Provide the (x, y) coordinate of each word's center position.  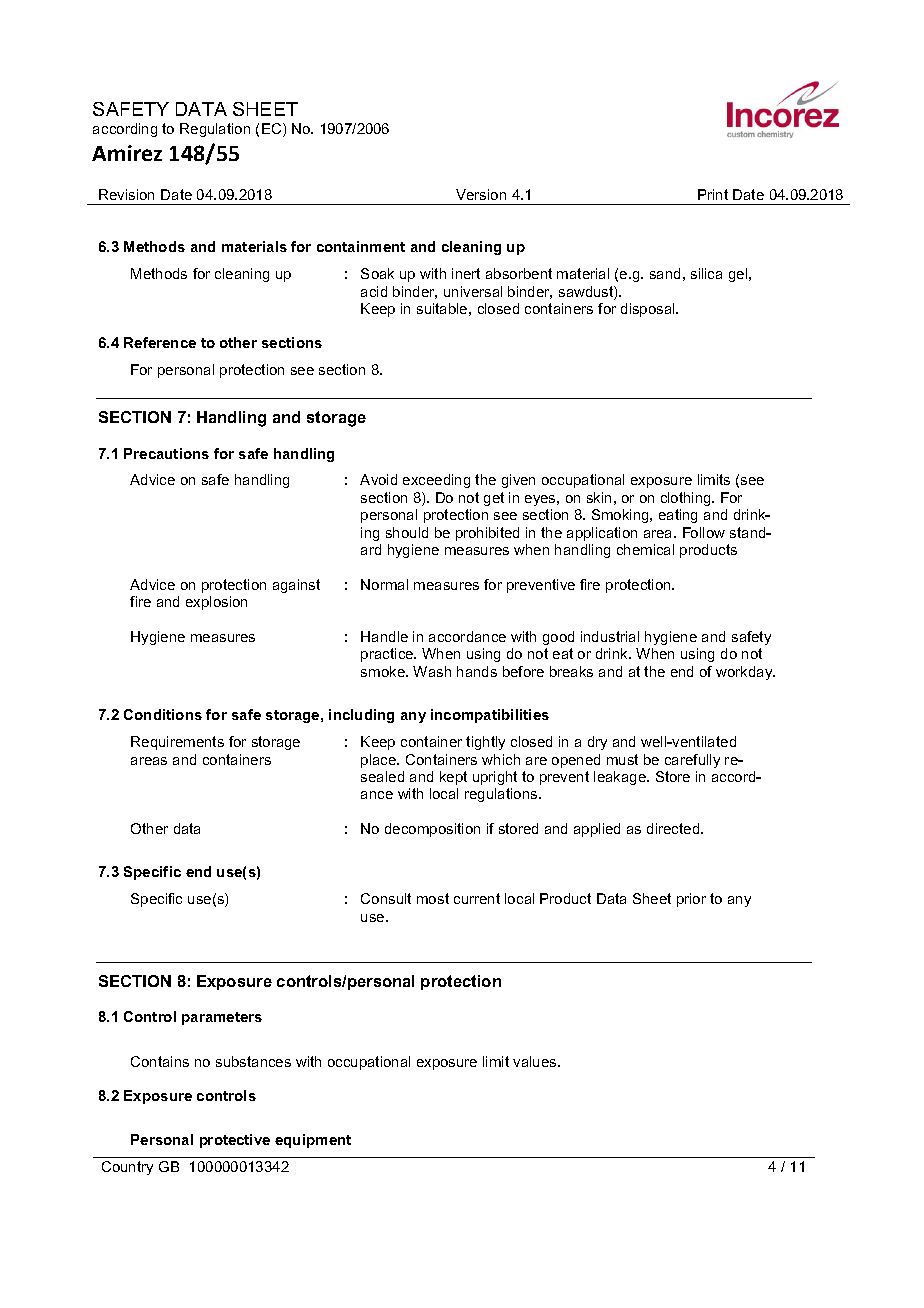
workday (745, 673)
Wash (432, 671)
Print (713, 194)
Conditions (163, 714)
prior (691, 900)
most (433, 898)
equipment (313, 1141)
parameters (222, 1018)
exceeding (436, 481)
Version (481, 194)
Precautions (166, 453)
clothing (687, 499)
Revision (126, 194)
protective (235, 1141)
